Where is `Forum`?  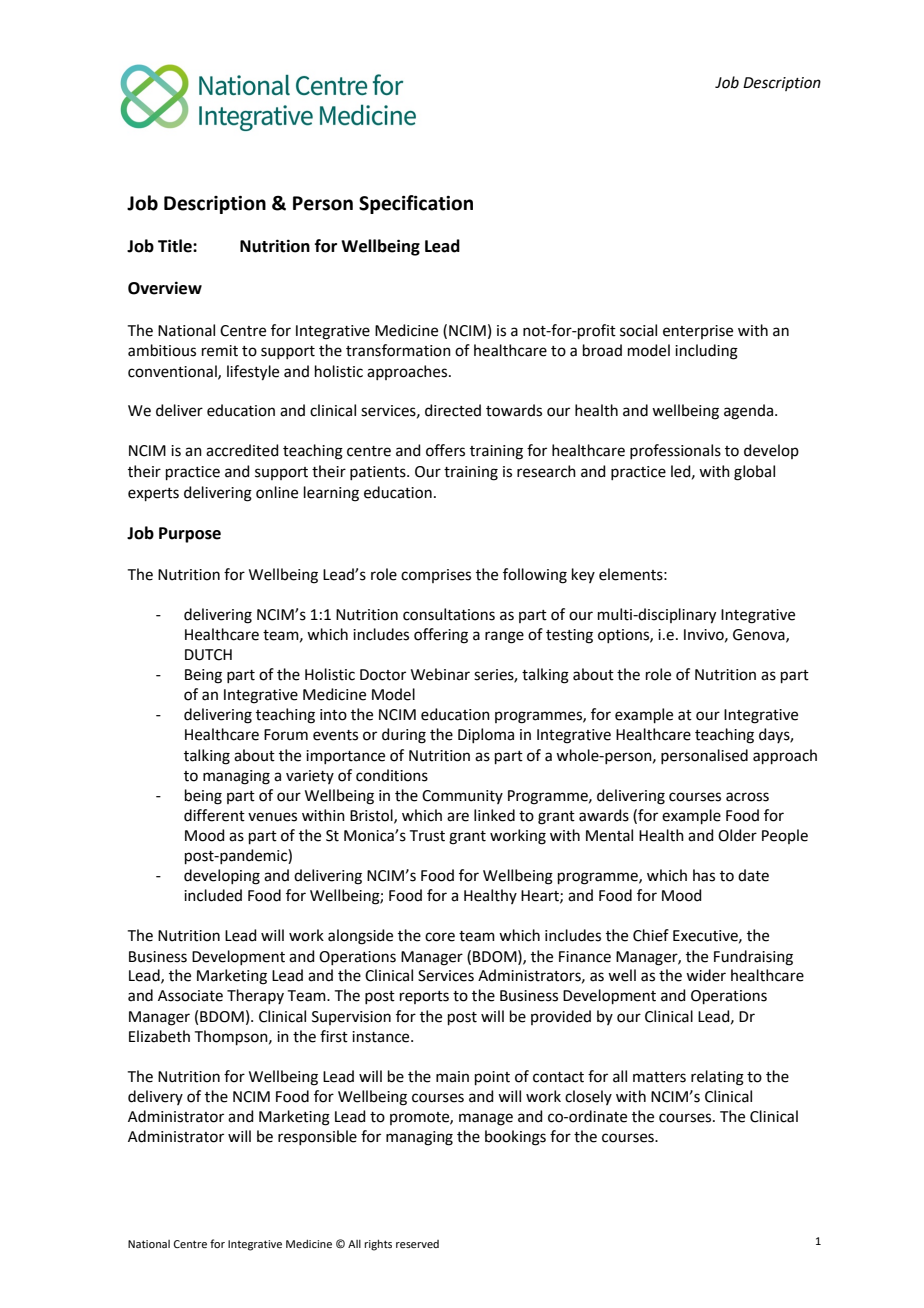 Forum is located at coordinates (286, 735).
